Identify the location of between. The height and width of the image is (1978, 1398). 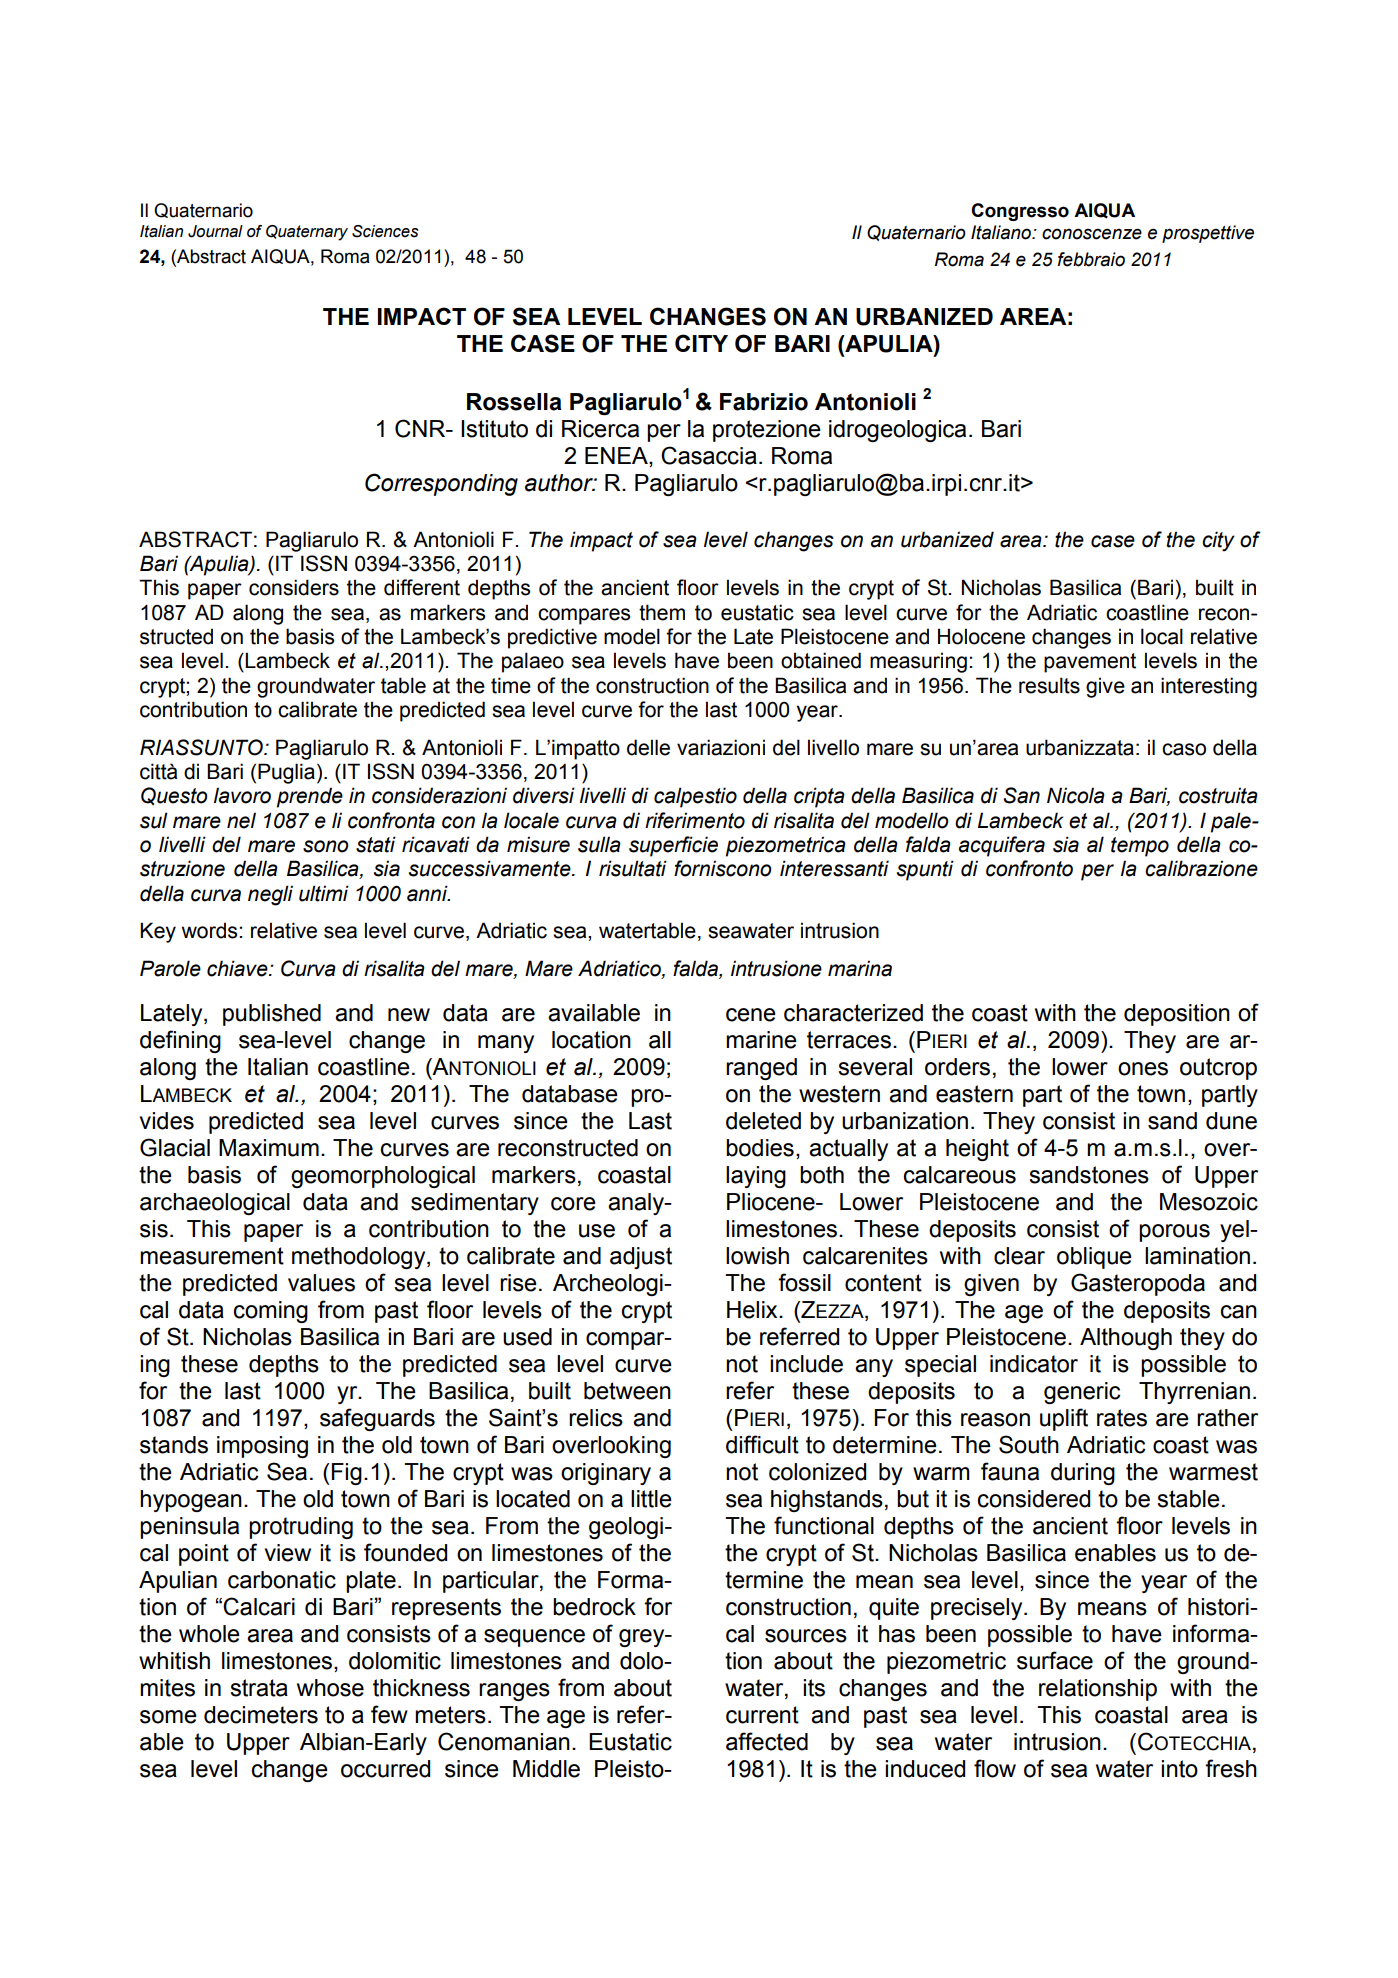
(627, 1391).
